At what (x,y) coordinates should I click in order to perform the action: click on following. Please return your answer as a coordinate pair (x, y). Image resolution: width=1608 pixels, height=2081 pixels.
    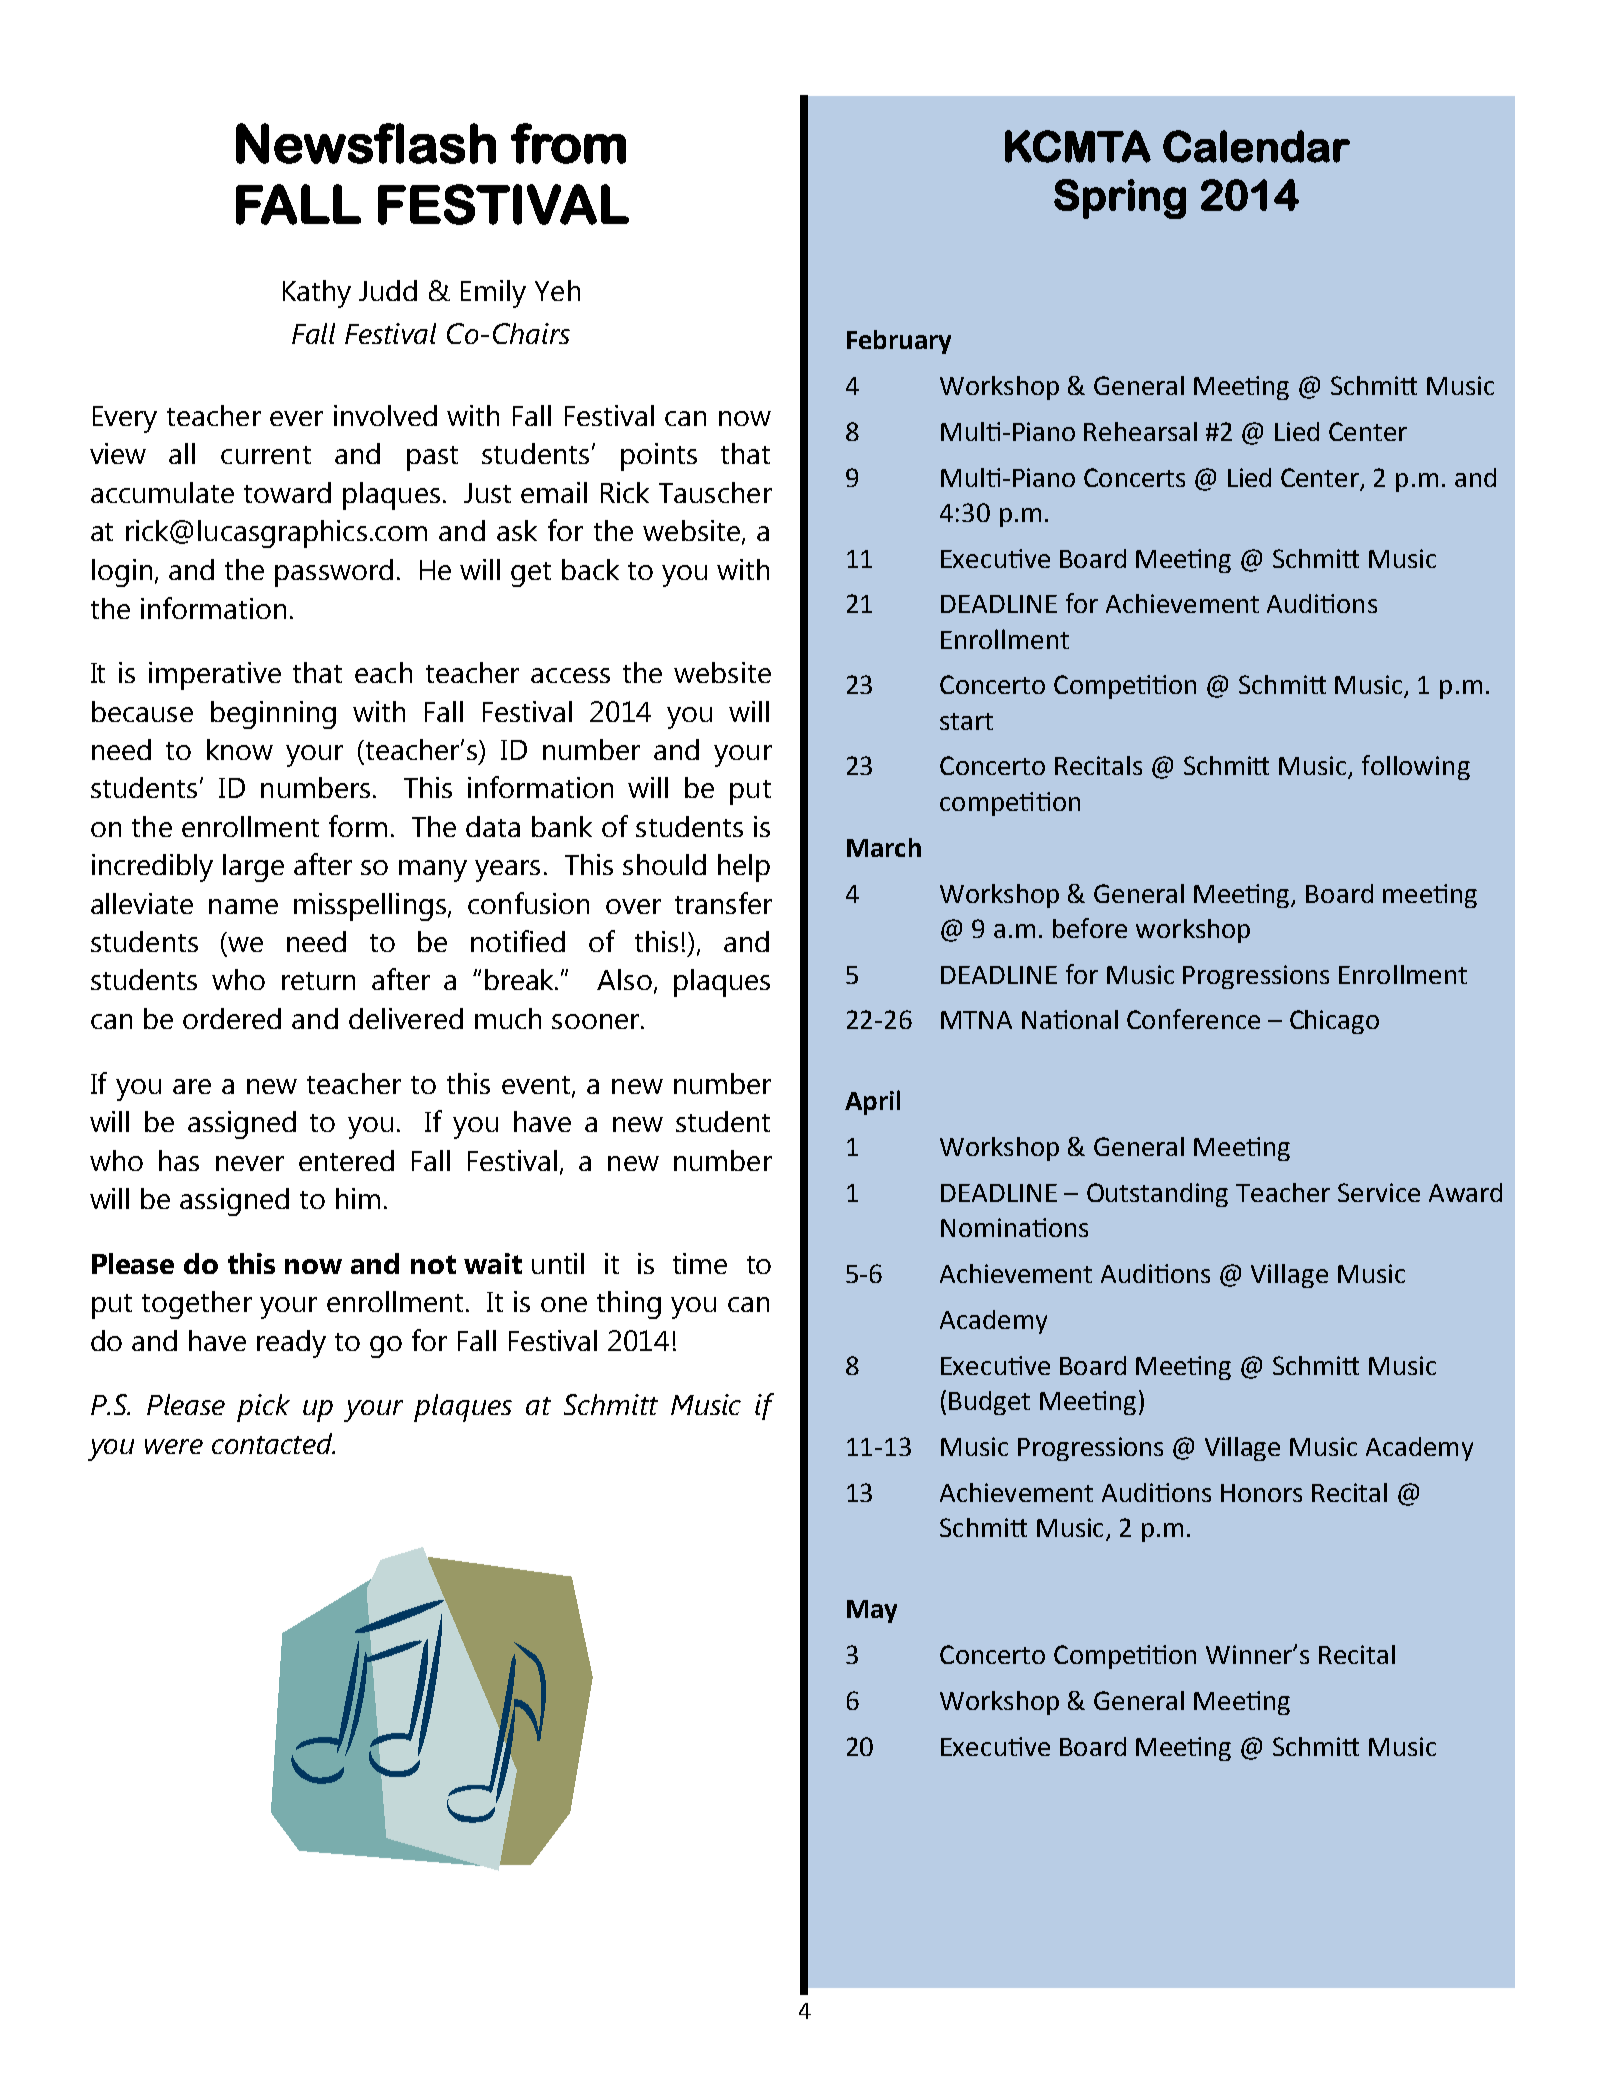
    Looking at the image, I should click on (1416, 767).
